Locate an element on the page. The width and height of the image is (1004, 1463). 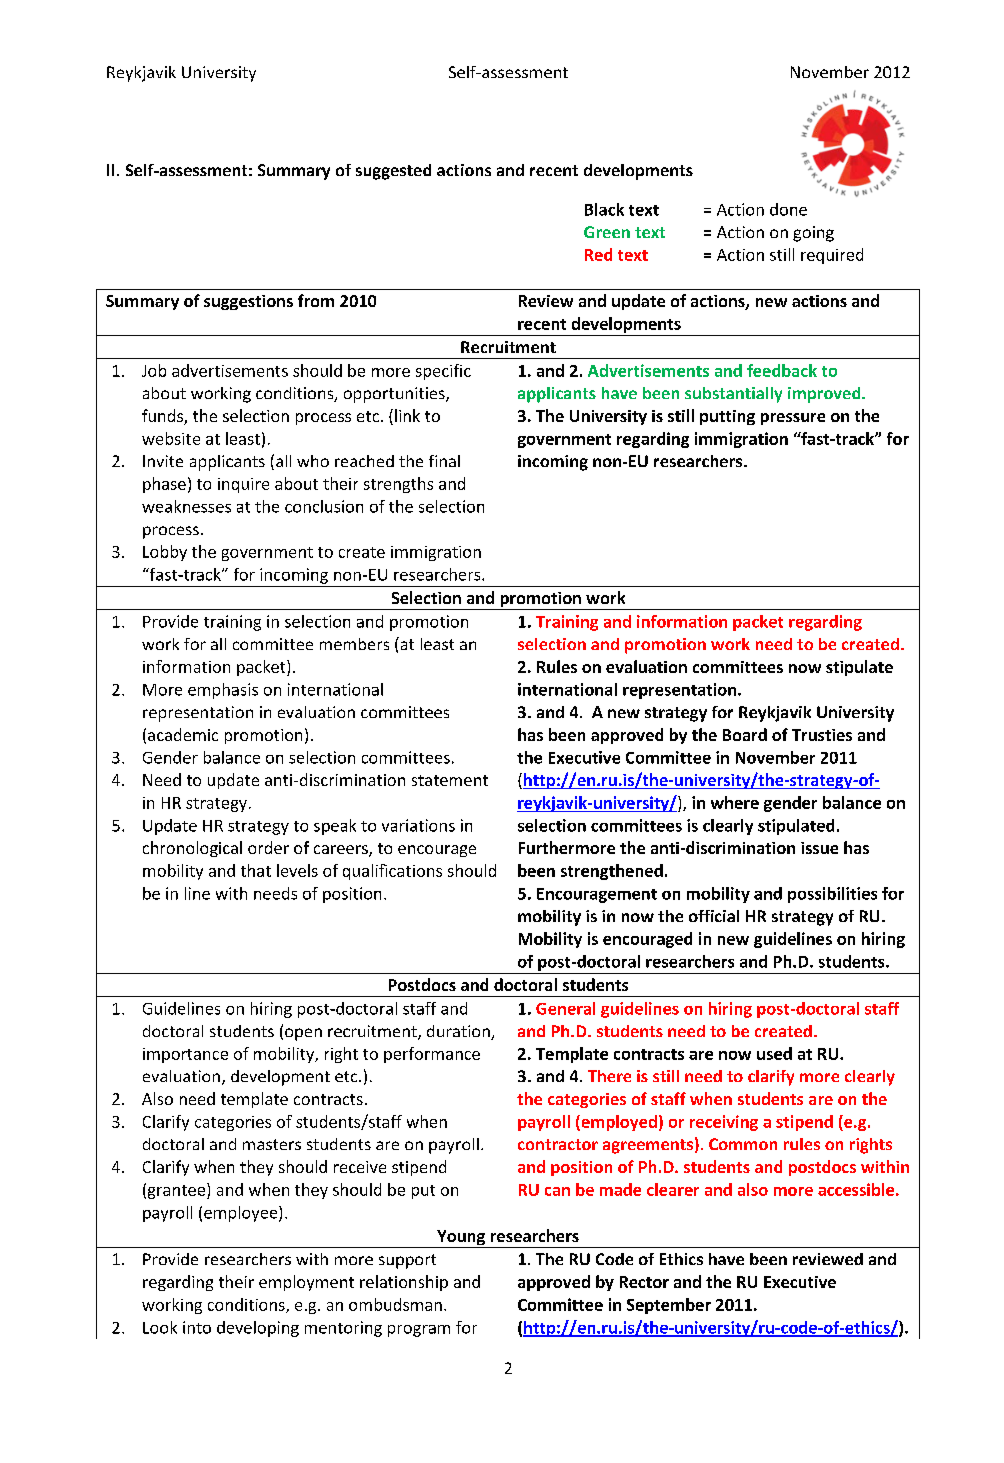
putting is located at coordinates (727, 417).
